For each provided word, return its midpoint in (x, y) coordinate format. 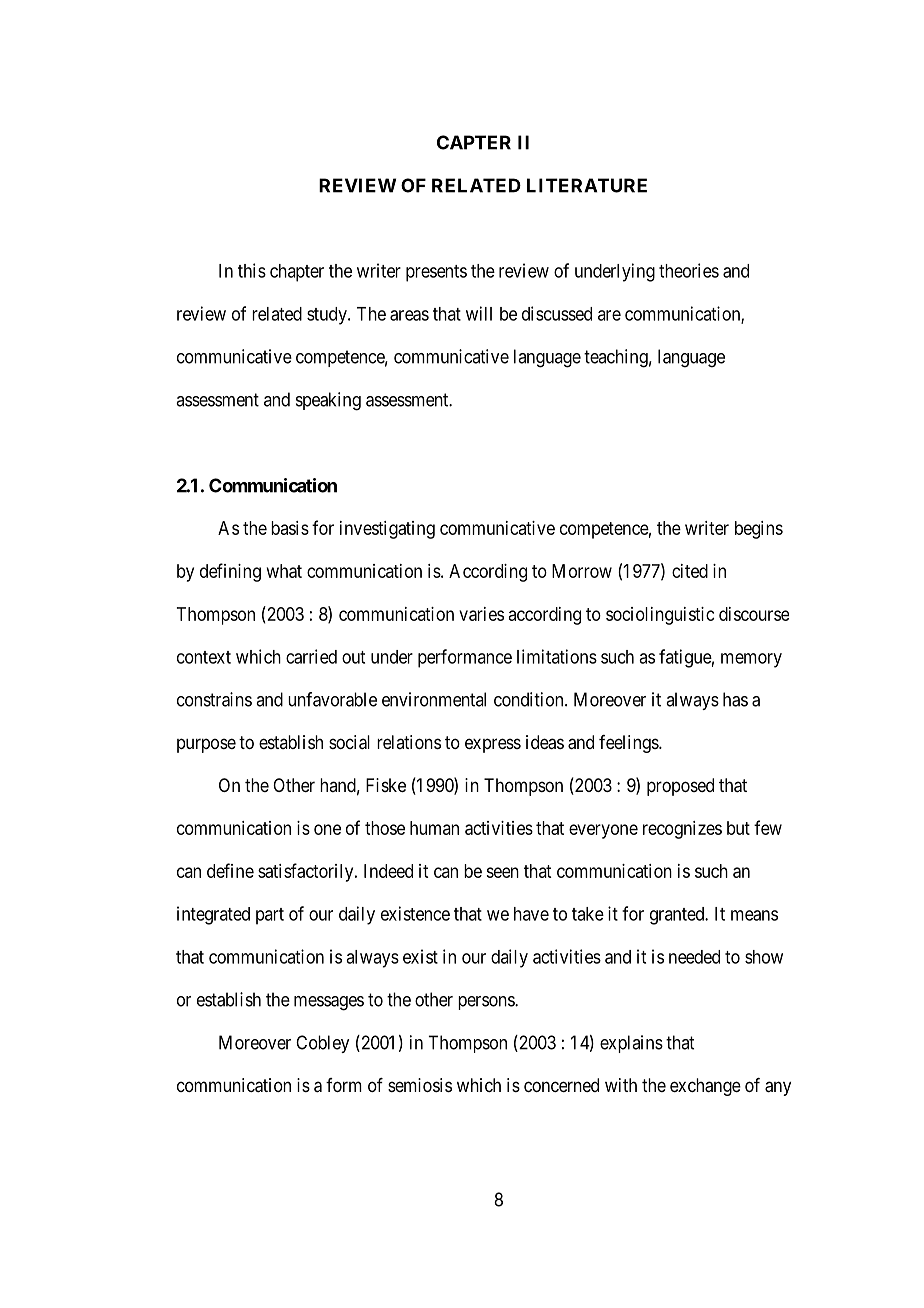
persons (487, 1003)
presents (436, 273)
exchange (705, 1087)
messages (329, 1003)
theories (689, 270)
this (252, 270)
